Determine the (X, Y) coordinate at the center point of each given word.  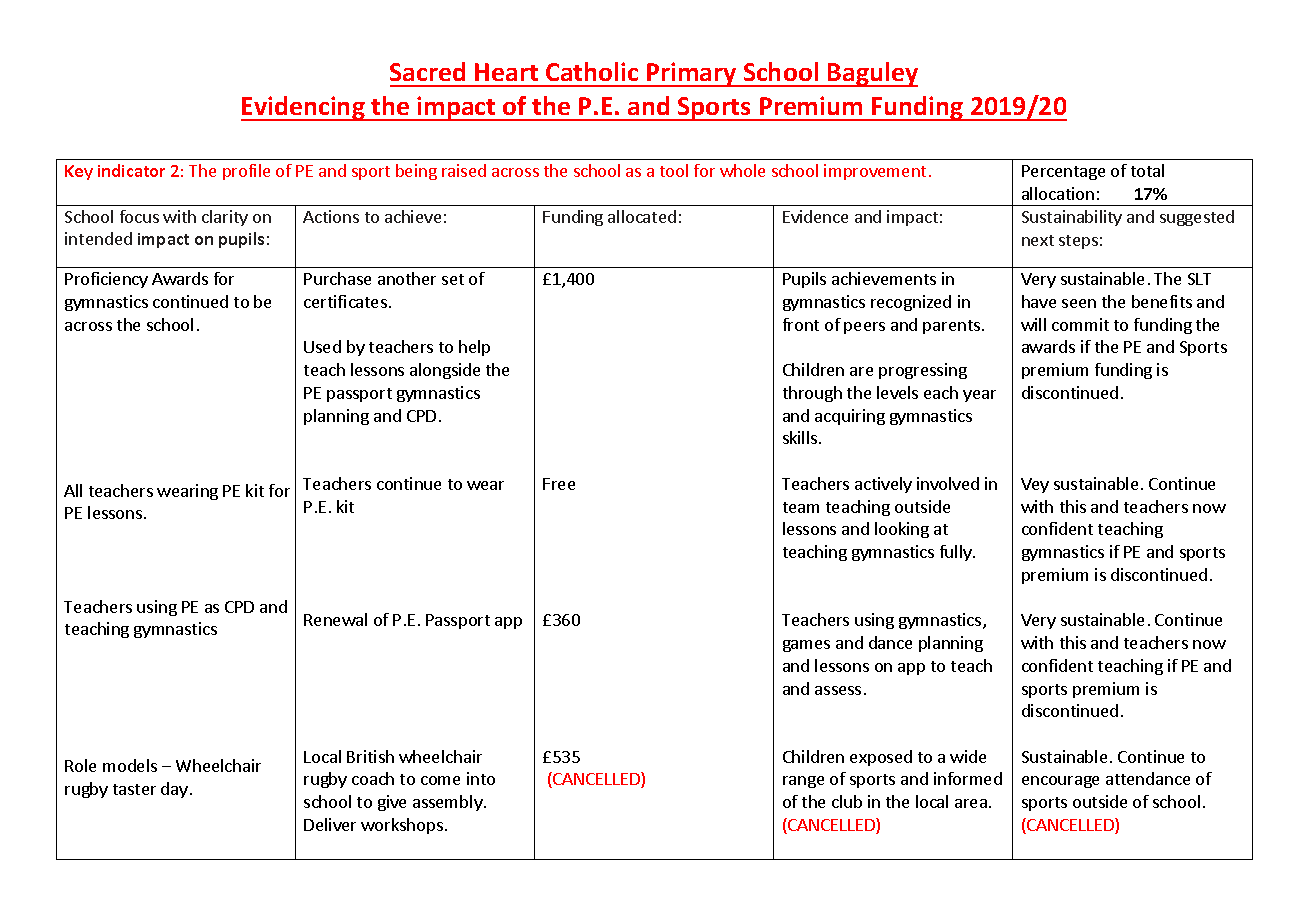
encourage (1060, 782)
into (481, 778)
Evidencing (304, 108)
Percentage (1063, 172)
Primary (692, 74)
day (174, 790)
